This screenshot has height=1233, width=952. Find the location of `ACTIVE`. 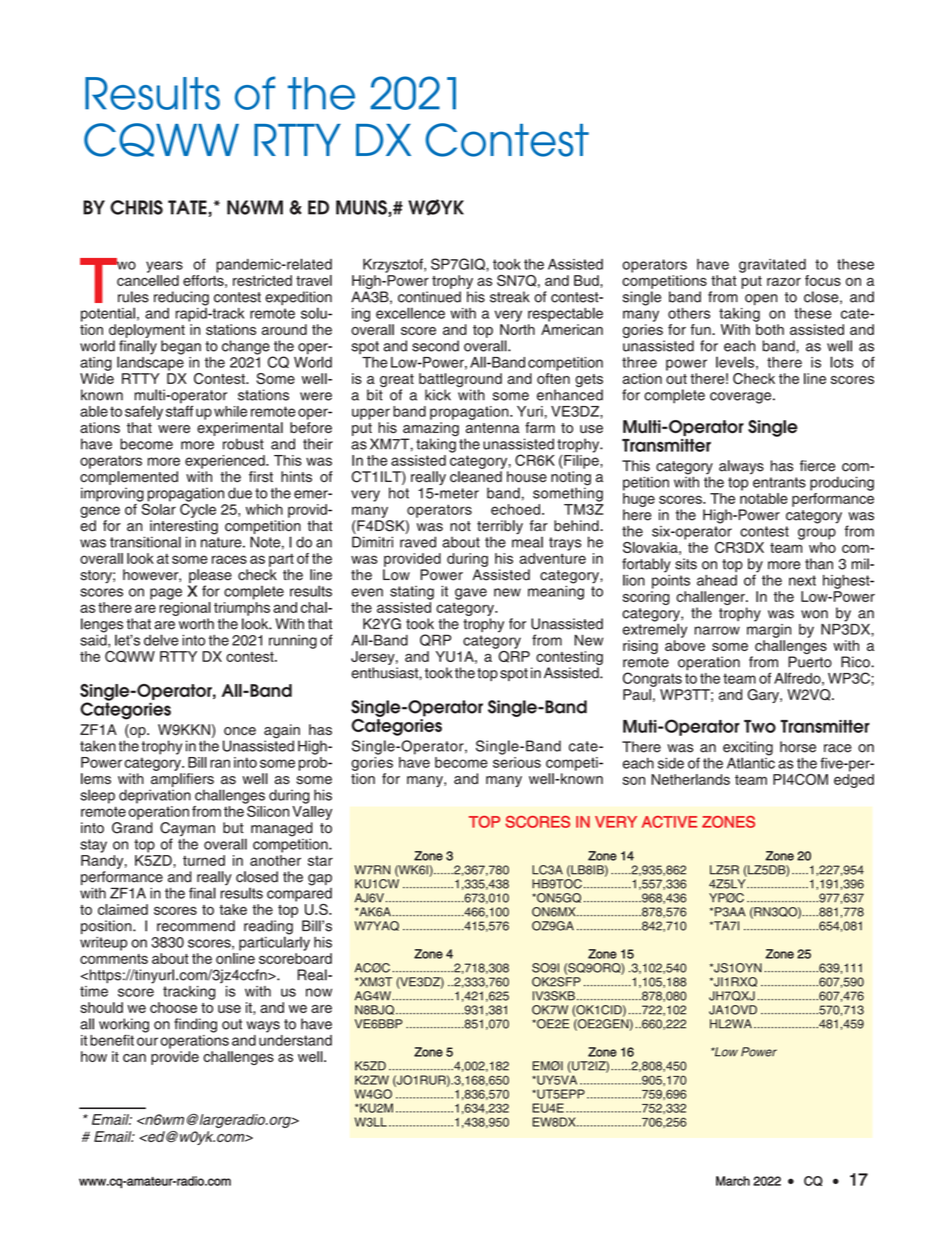

ACTIVE is located at coordinates (669, 822).
